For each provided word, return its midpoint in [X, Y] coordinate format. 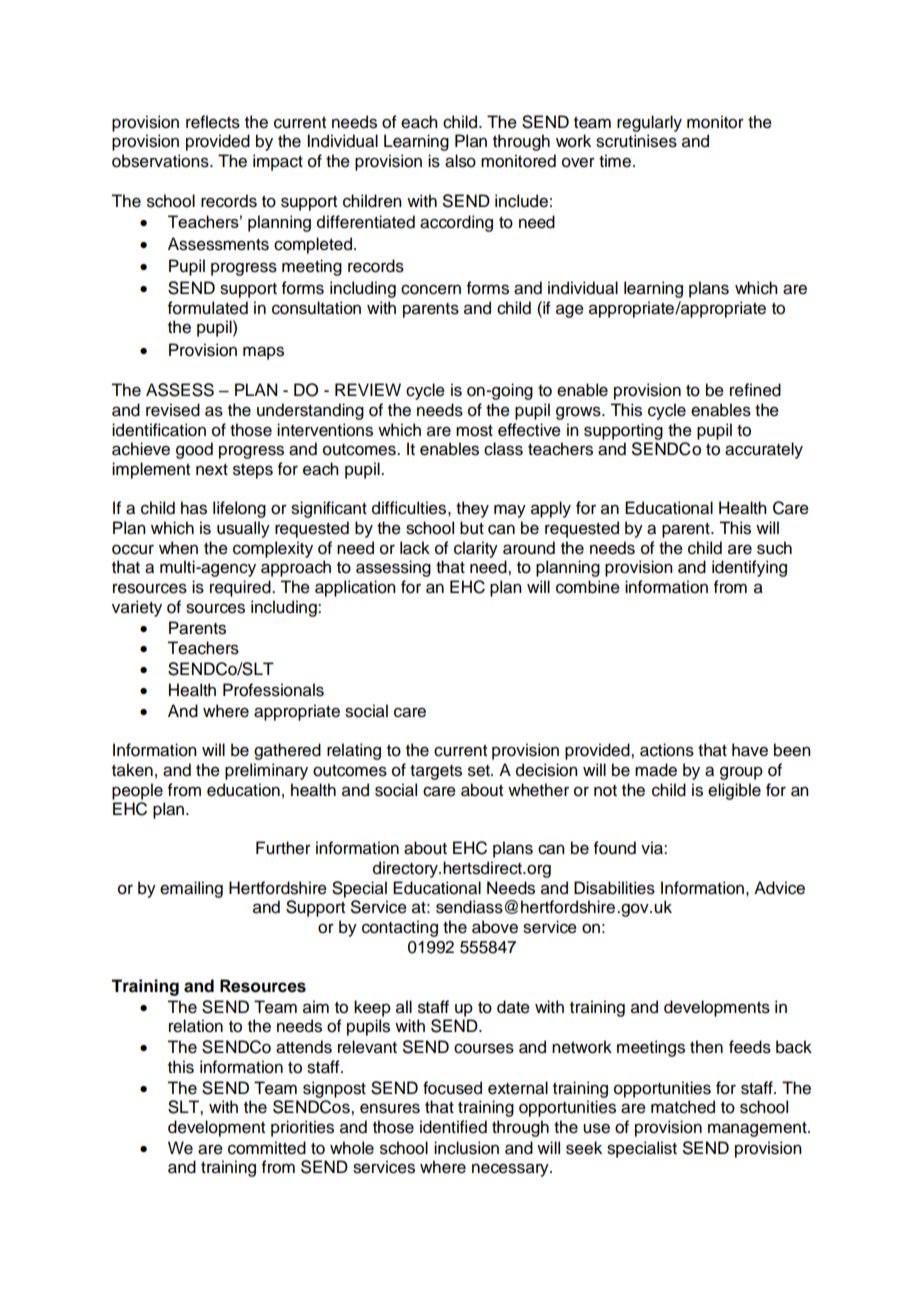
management [758, 1129]
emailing [191, 889]
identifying [749, 568]
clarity [476, 549]
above [495, 927]
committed [267, 1148]
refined [755, 390]
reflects [213, 122]
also [460, 161]
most [474, 431]
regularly [649, 123]
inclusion [466, 1148]
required [241, 588]
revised [173, 410]
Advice [779, 888]
